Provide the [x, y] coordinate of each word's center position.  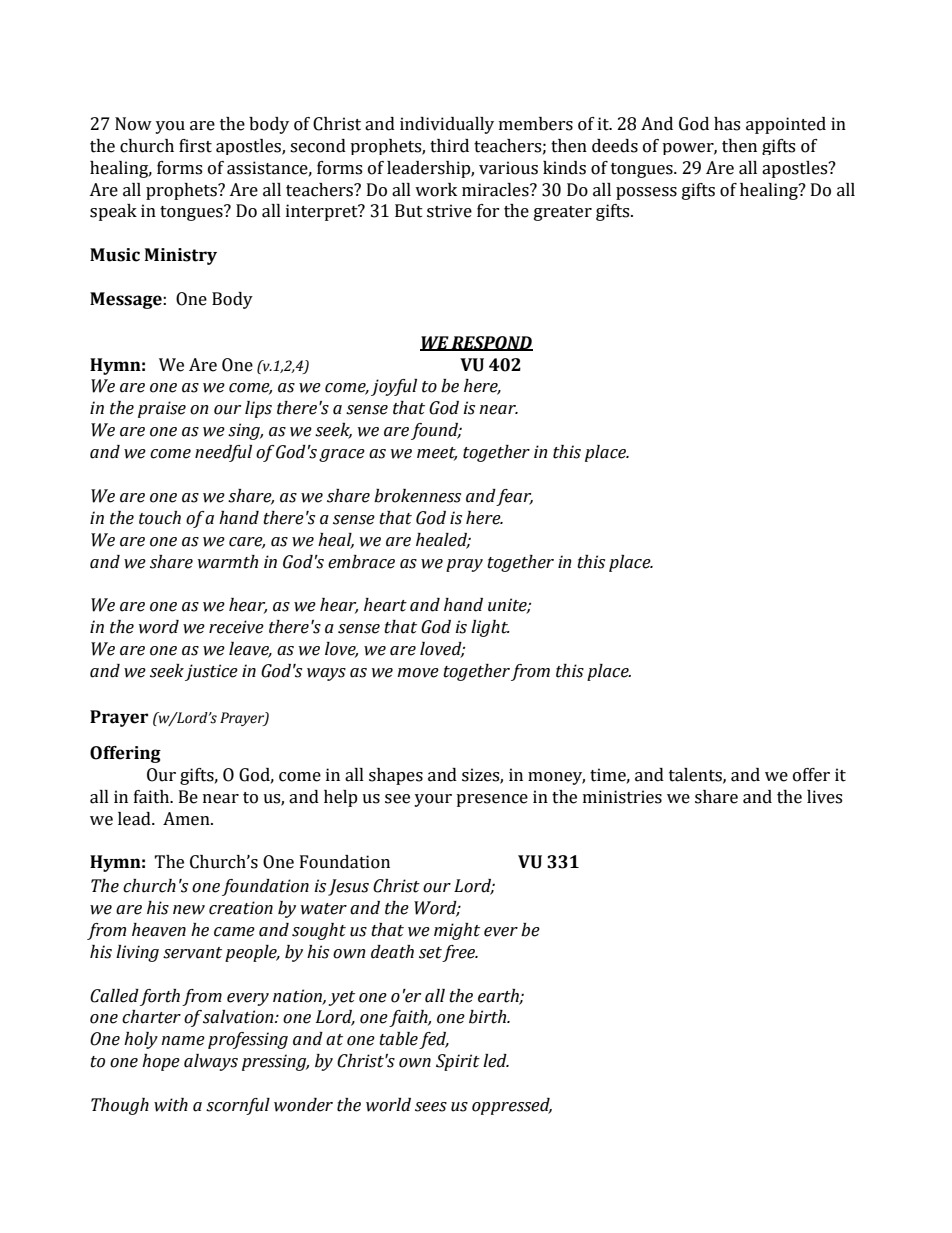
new [189, 910]
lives [824, 797]
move [418, 673]
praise [162, 409]
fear [514, 497]
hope [161, 1062]
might [457, 931]
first [195, 146]
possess [646, 193]
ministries [622, 797]
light [490, 628]
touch [160, 518]
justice [211, 672]
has [727, 124]
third [449, 146]
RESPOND [491, 343]
